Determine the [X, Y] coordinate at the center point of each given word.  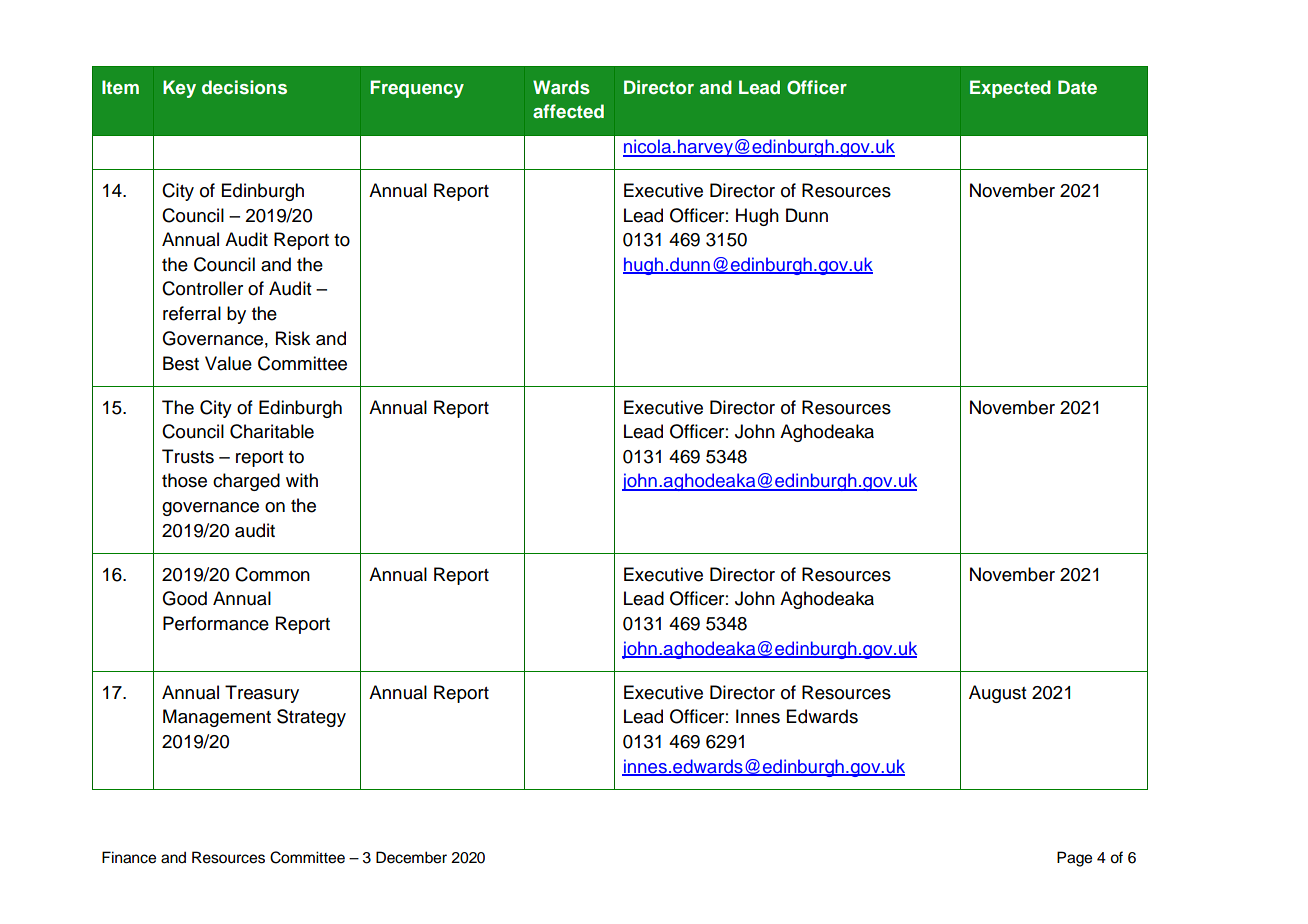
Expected [1010, 89]
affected [568, 111]
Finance [129, 857]
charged [246, 482]
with [302, 480]
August [998, 694]
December [411, 857]
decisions [244, 87]
